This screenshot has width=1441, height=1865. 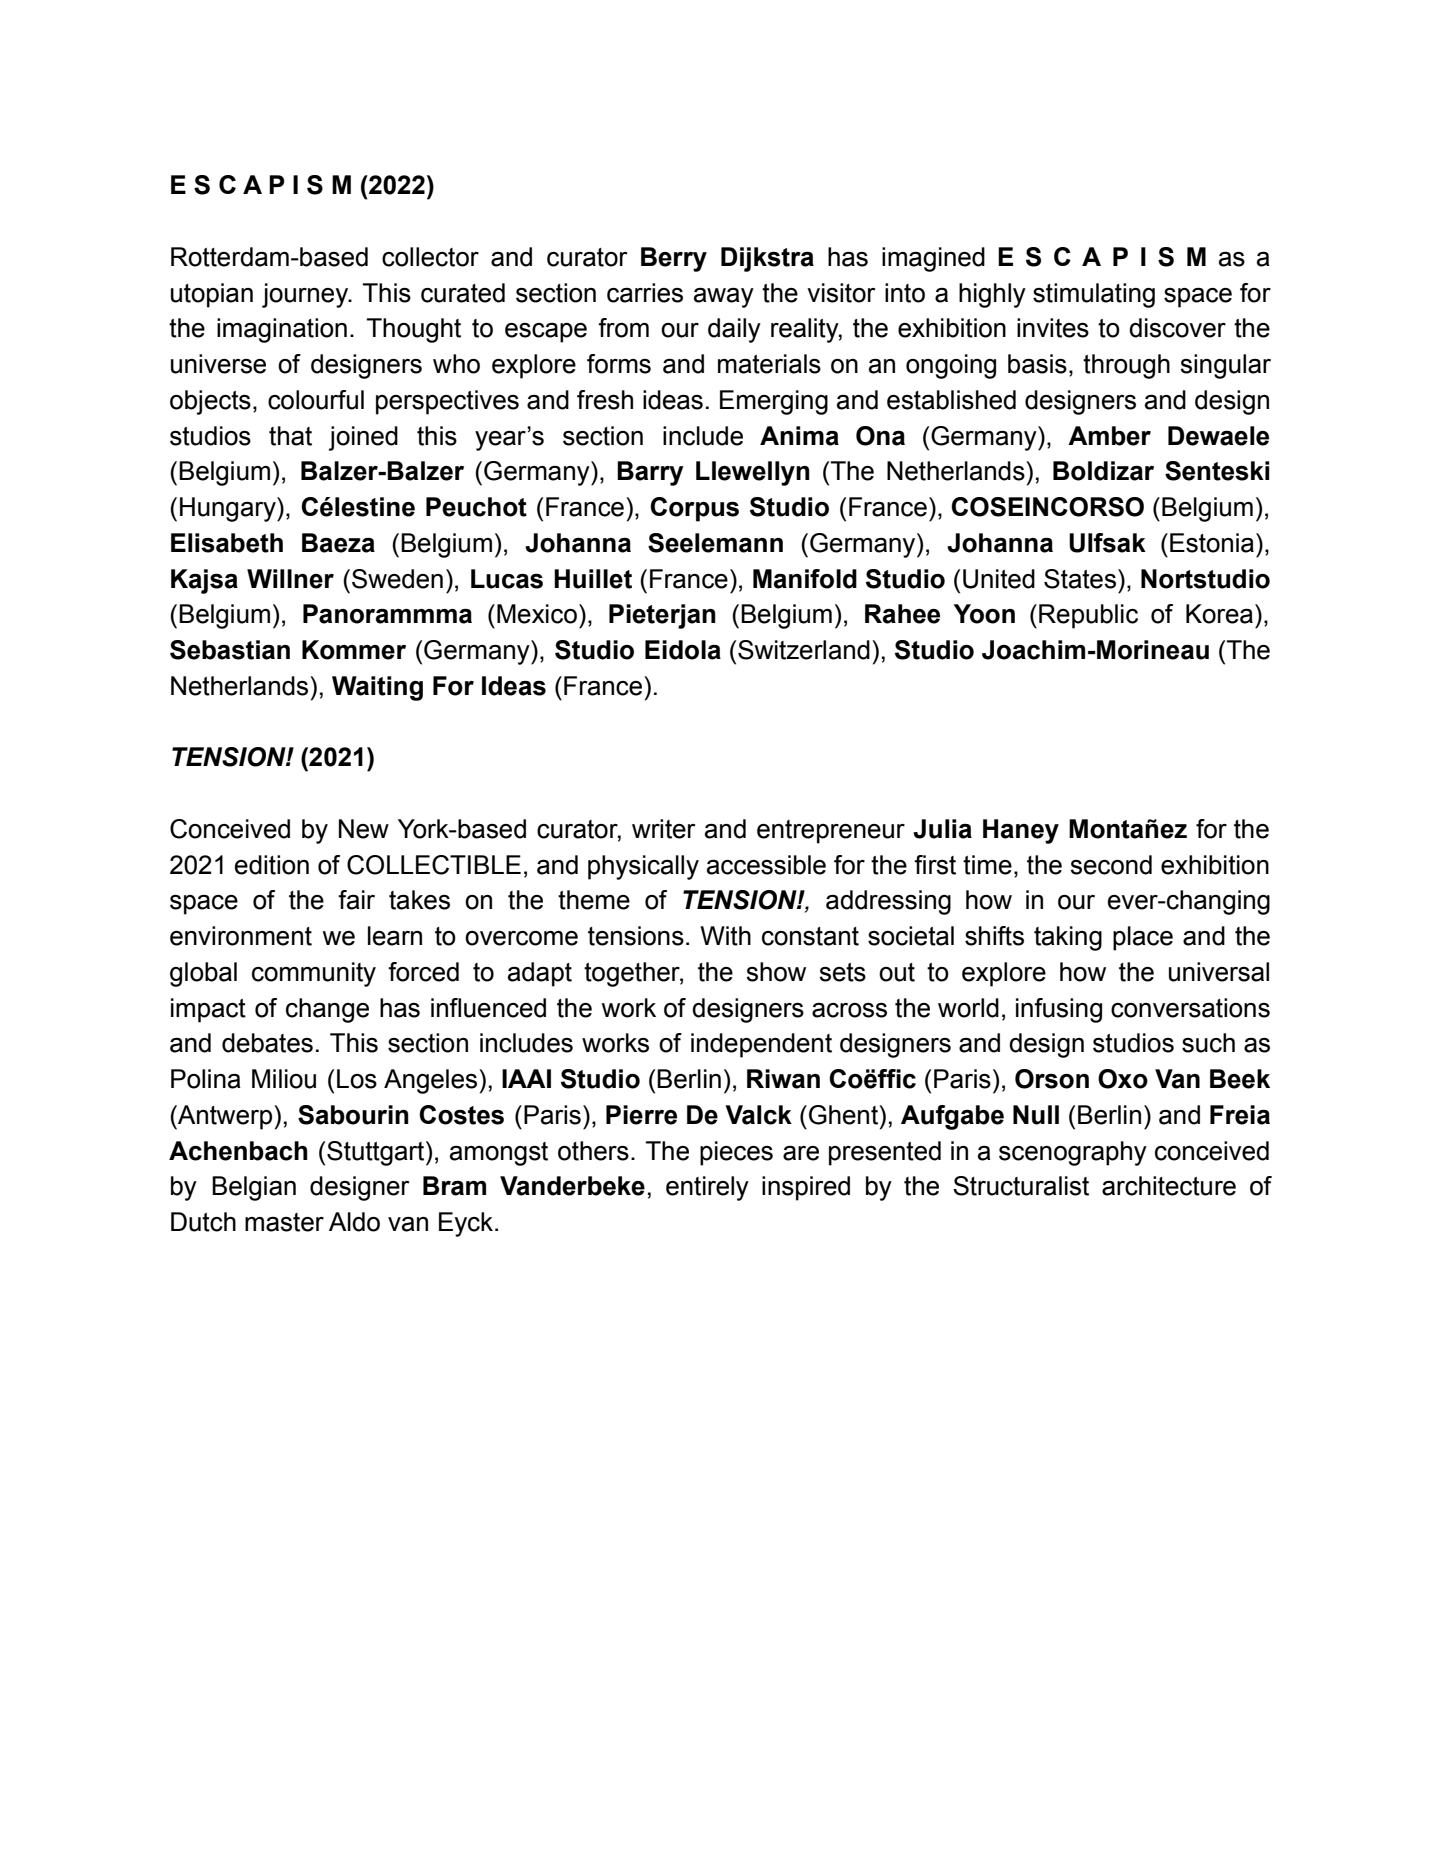 I want to click on journey, so click(x=306, y=295).
